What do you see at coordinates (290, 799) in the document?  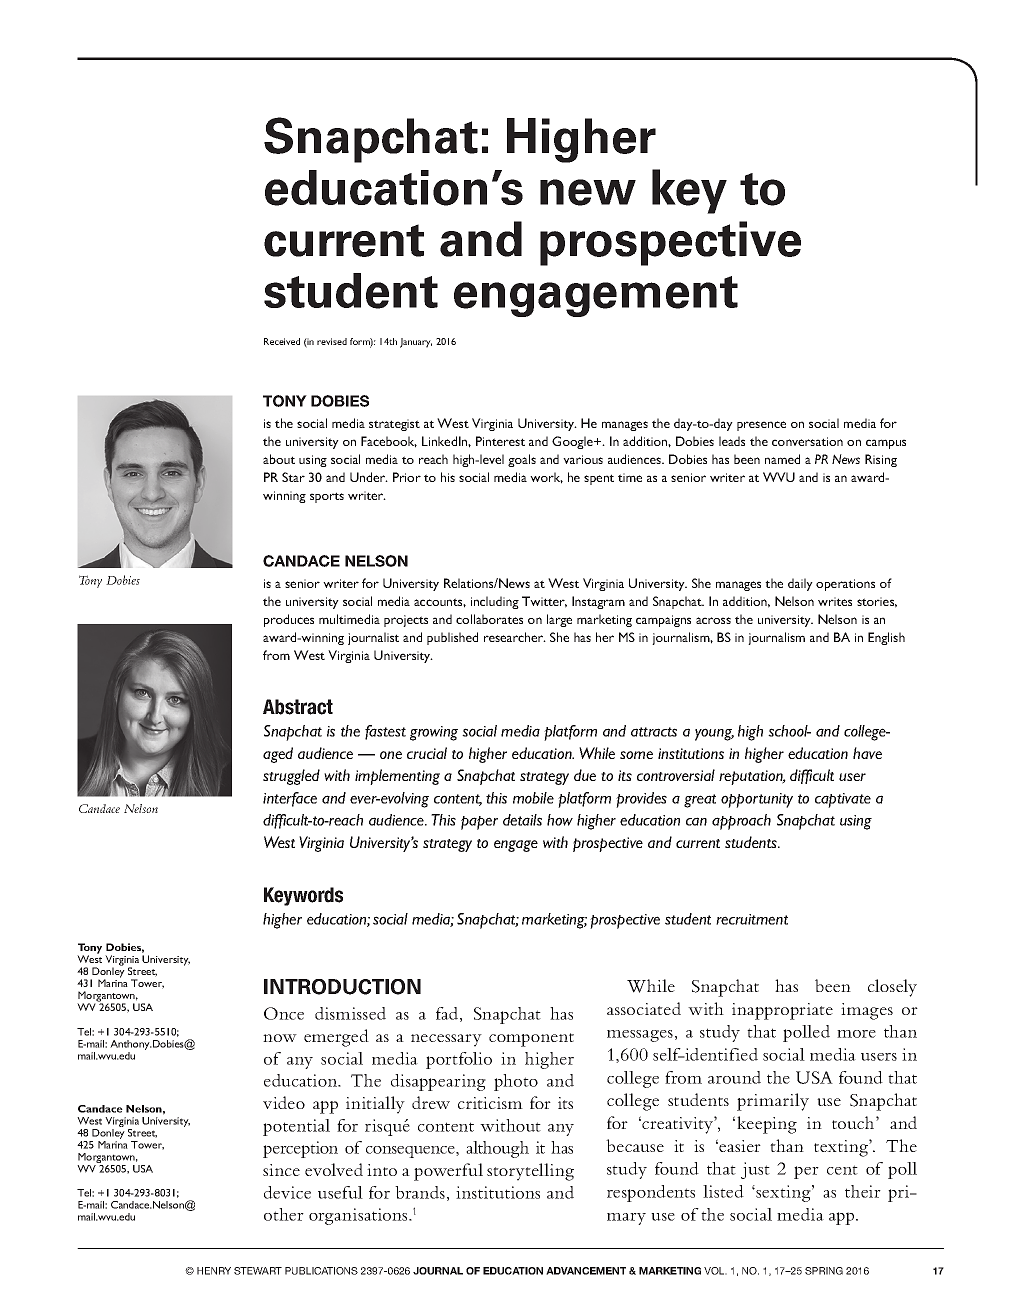 I see `interface` at bounding box center [290, 799].
